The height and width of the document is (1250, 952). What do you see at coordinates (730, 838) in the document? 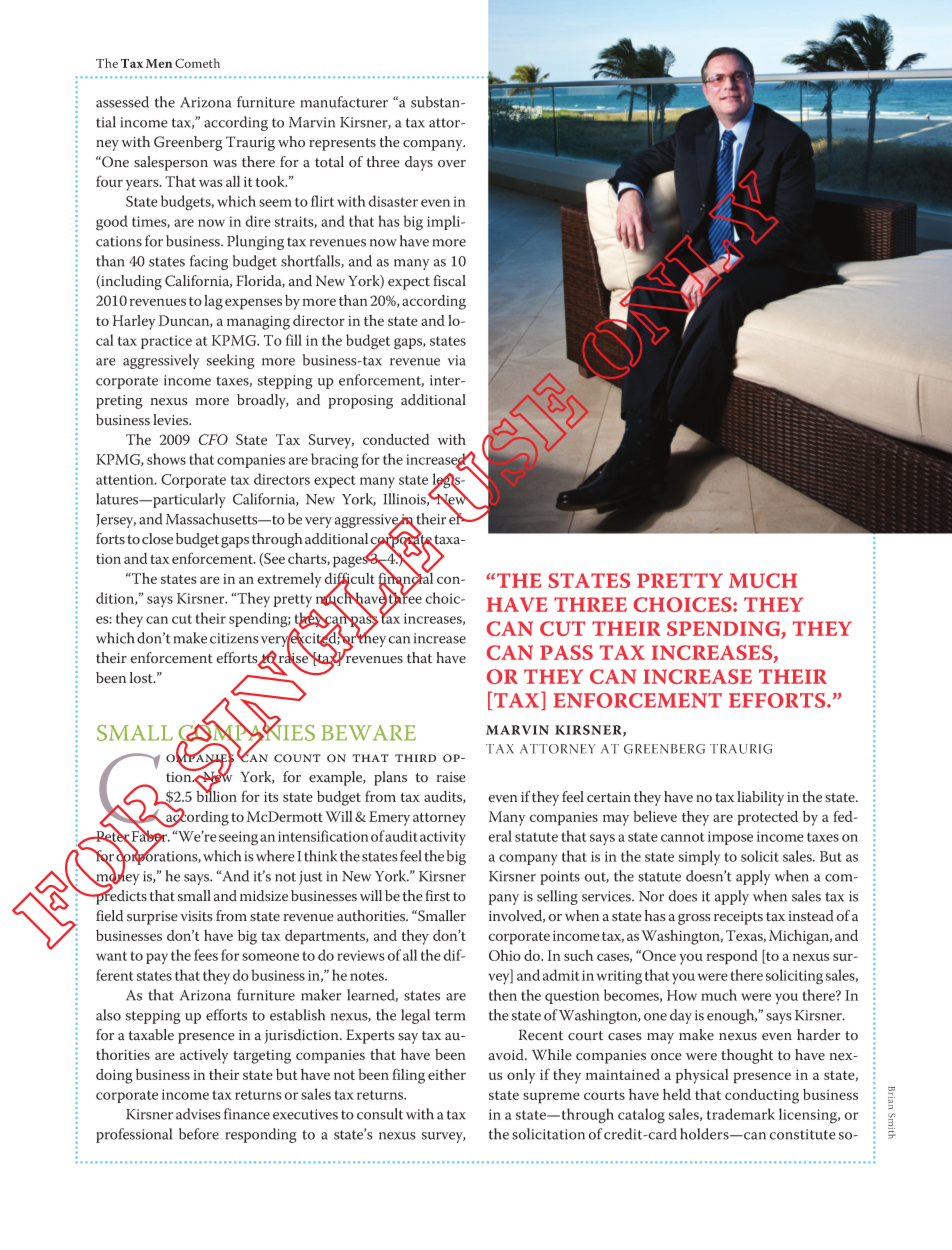
I see `impose` at bounding box center [730, 838].
